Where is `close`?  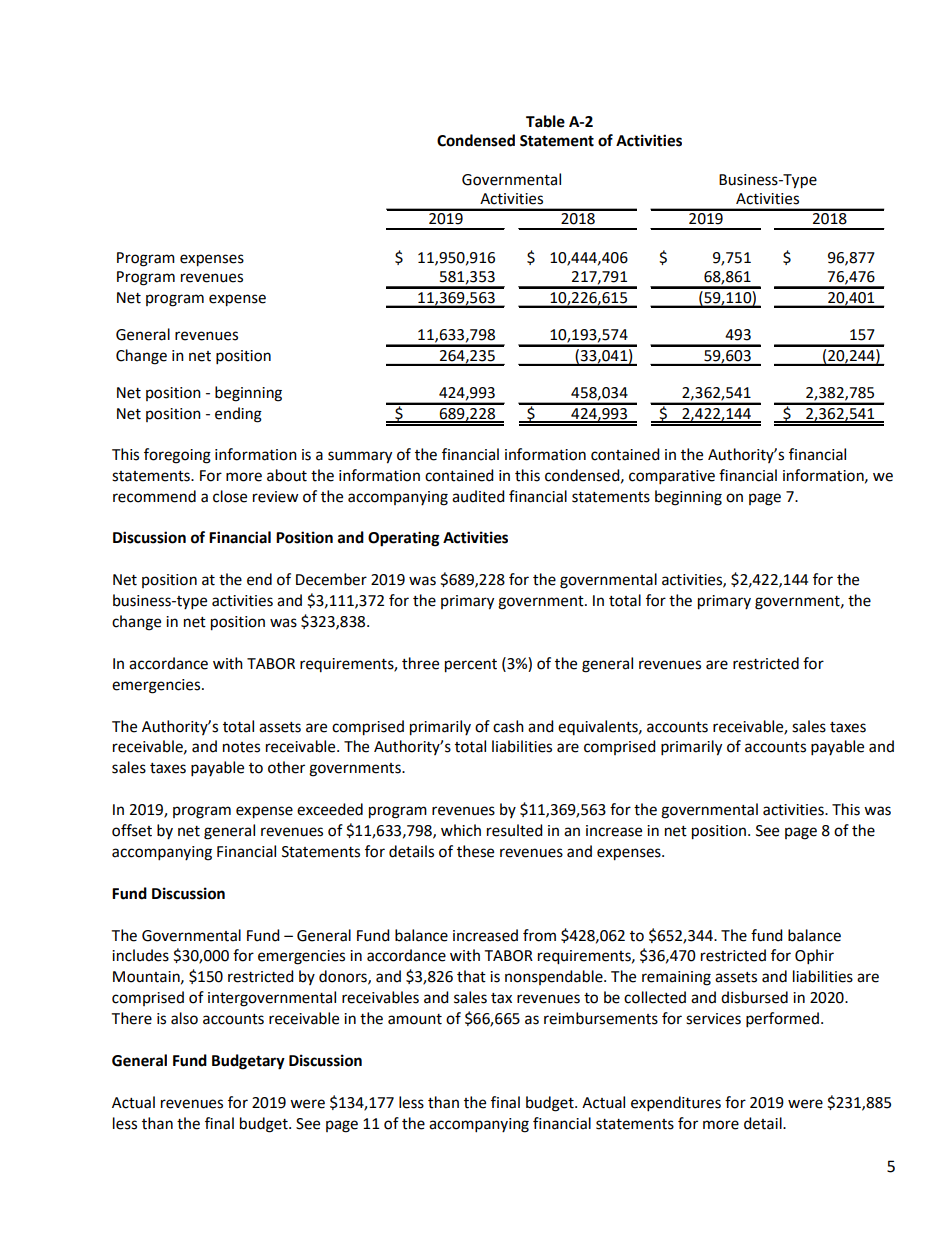
close is located at coordinates (230, 496).
